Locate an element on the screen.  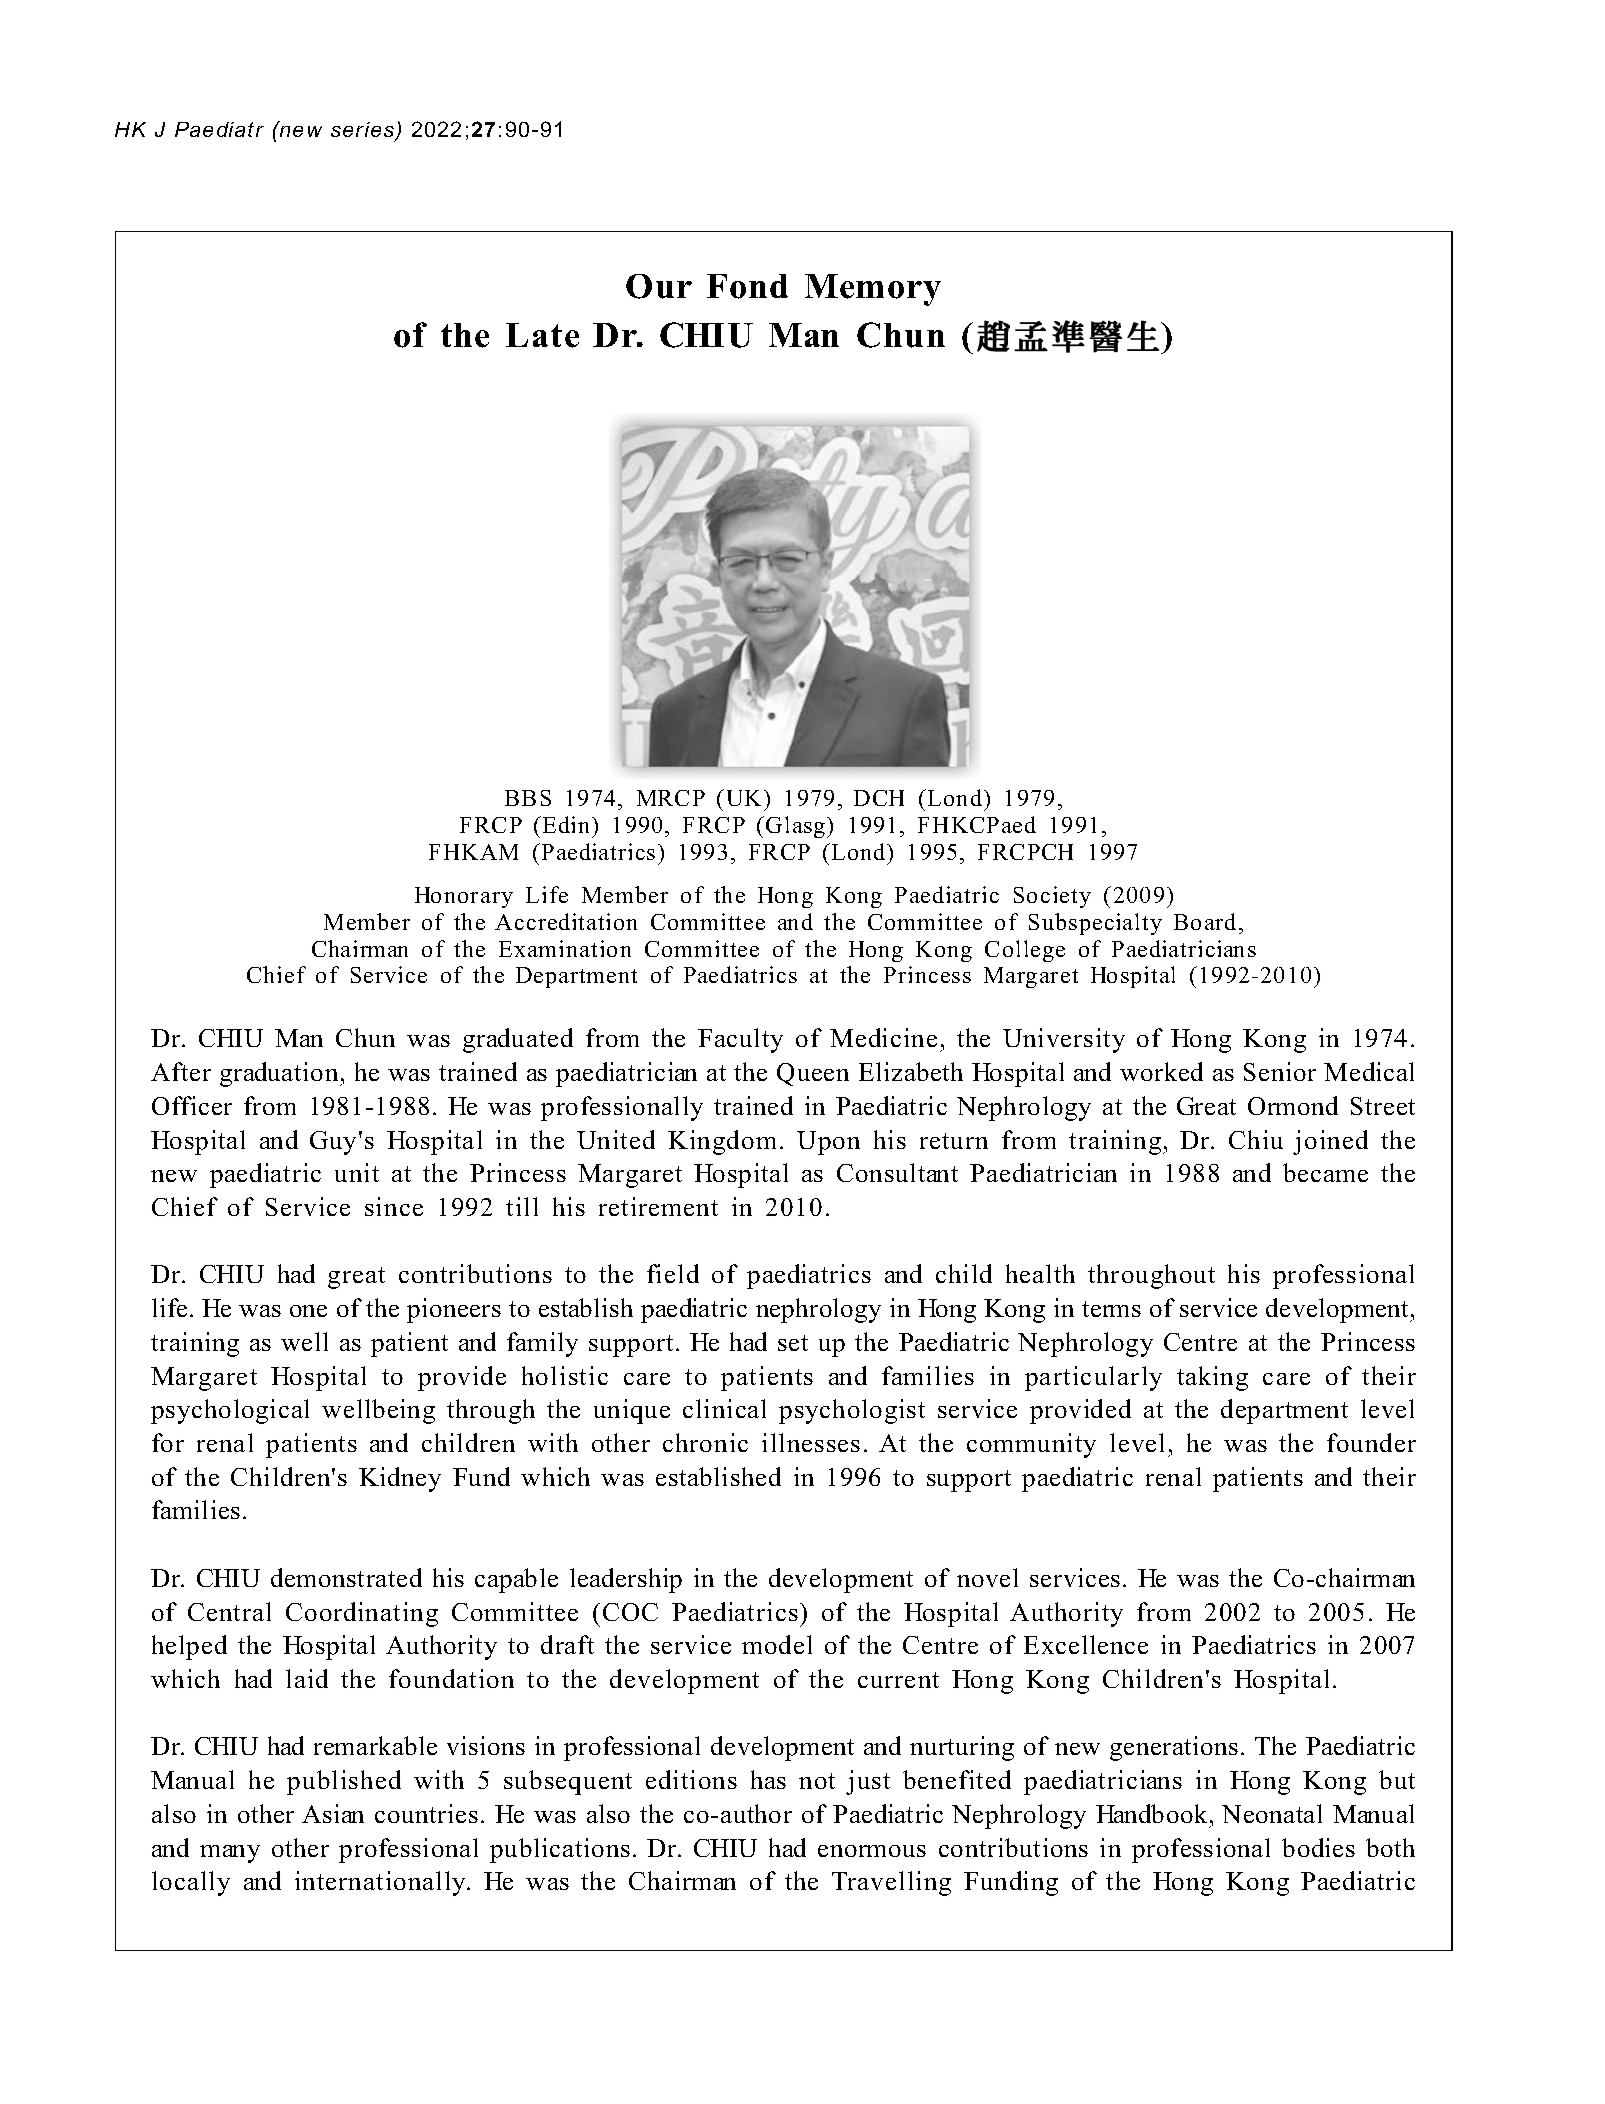
set is located at coordinates (793, 1343).
